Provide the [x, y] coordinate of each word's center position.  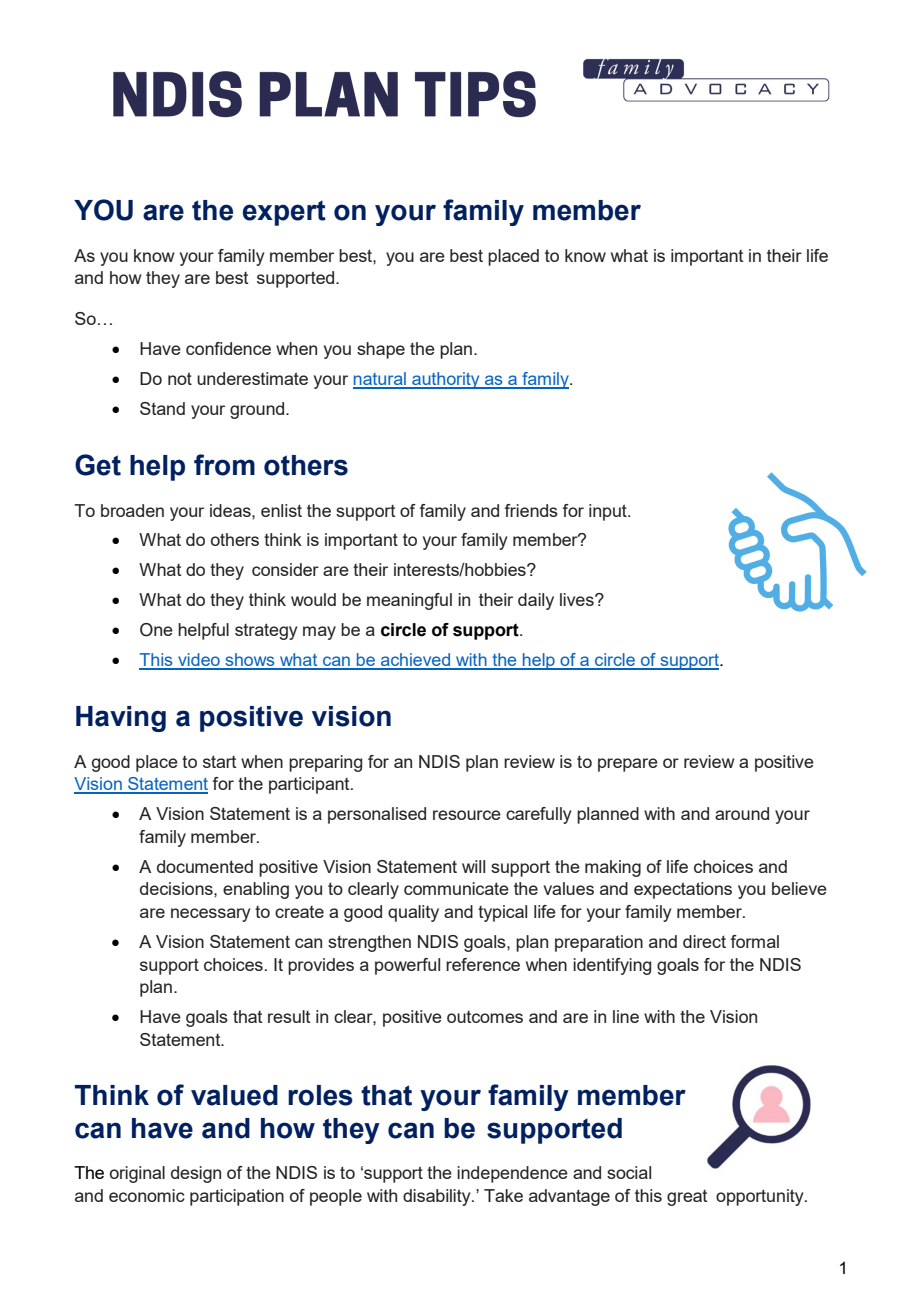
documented [205, 866]
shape [381, 350]
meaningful [409, 601]
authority [446, 380]
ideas [231, 510]
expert [284, 213]
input [609, 512]
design [196, 1174]
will [473, 866]
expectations [683, 890]
